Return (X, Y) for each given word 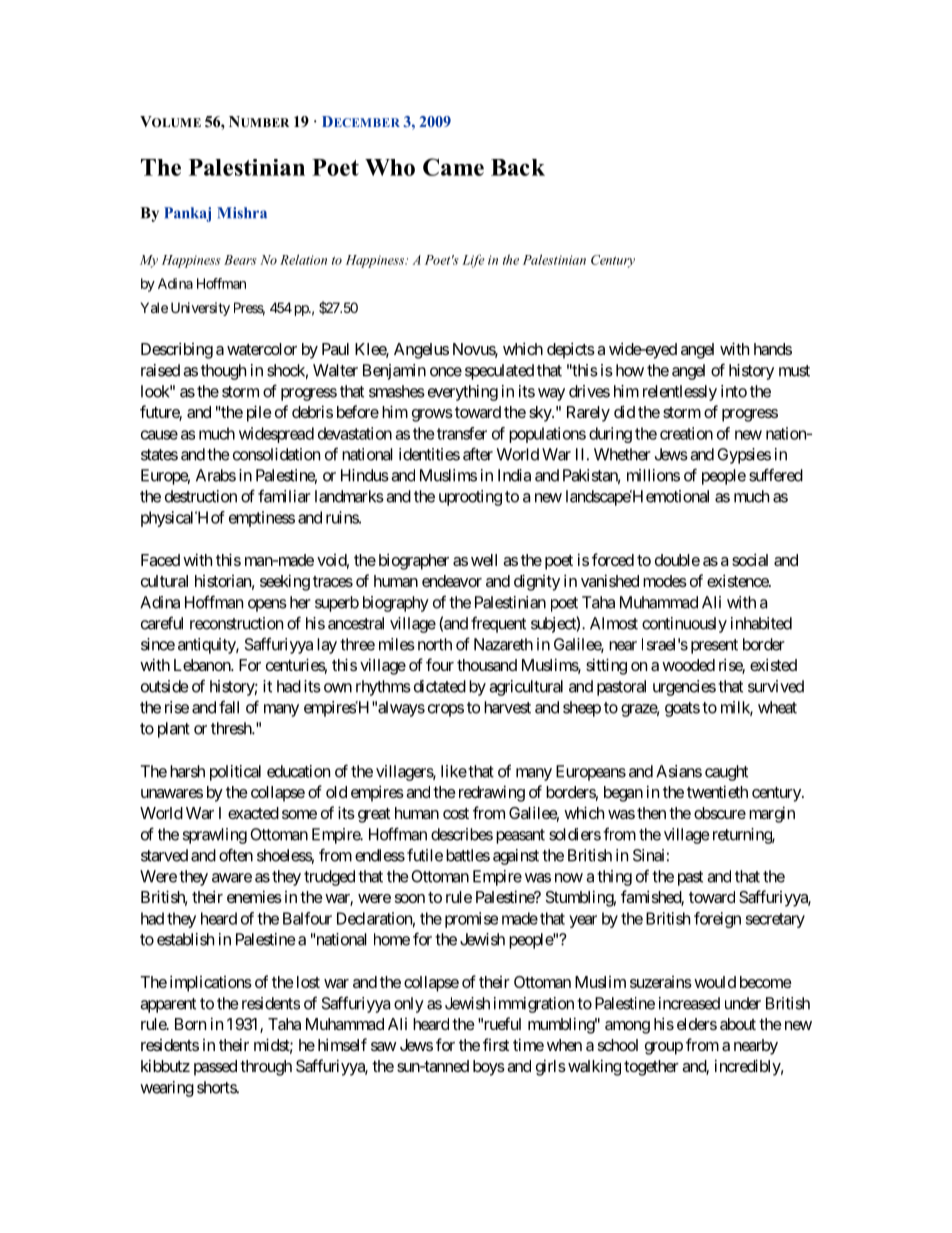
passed (215, 1068)
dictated (440, 686)
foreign (717, 920)
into (734, 391)
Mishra (242, 213)
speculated (499, 372)
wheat (777, 707)
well (484, 560)
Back (518, 167)
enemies (254, 896)
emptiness (262, 519)
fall (229, 707)
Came (453, 167)
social (750, 559)
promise (471, 920)
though (223, 372)
